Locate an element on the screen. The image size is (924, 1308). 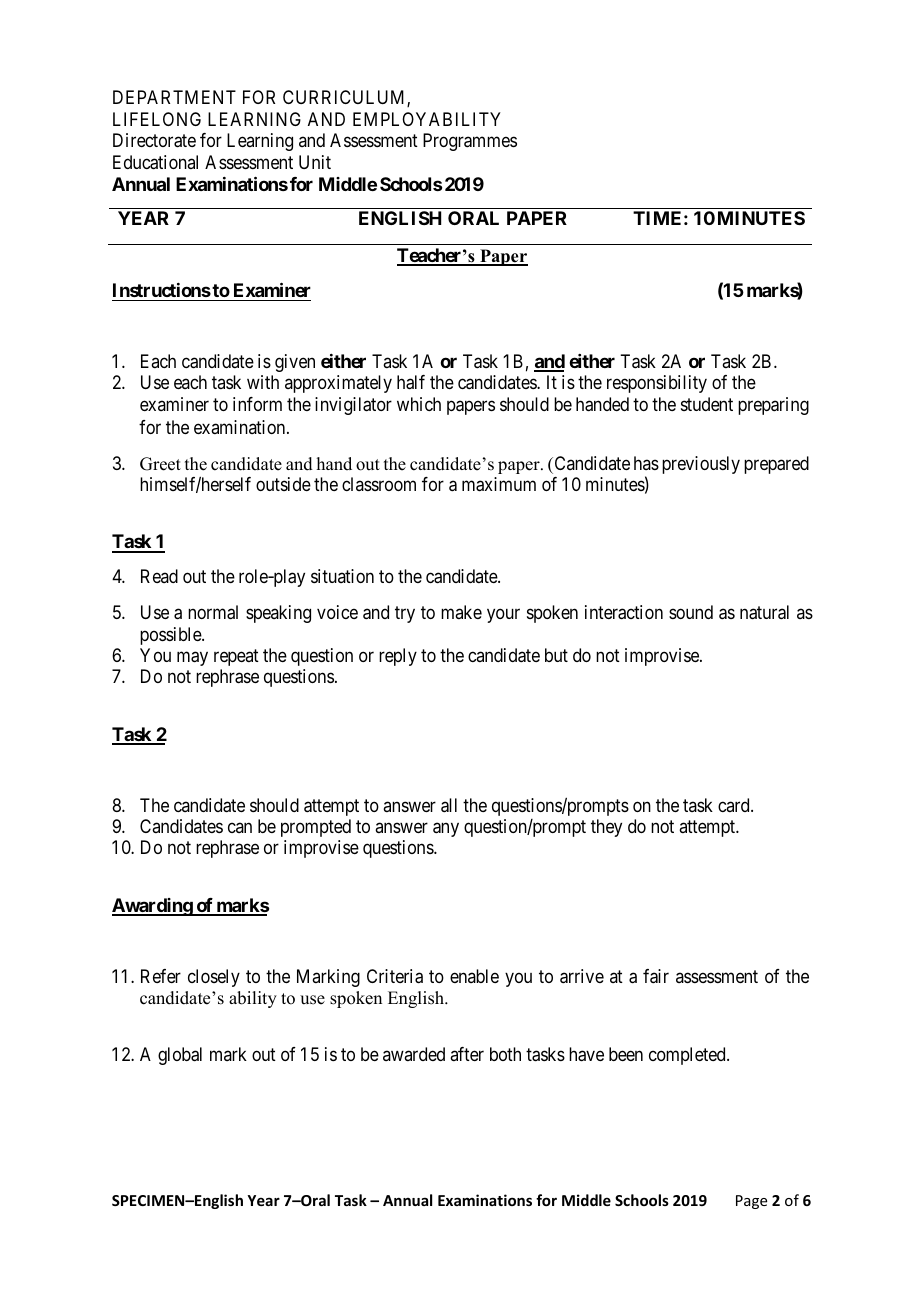
after is located at coordinates (467, 1054).
